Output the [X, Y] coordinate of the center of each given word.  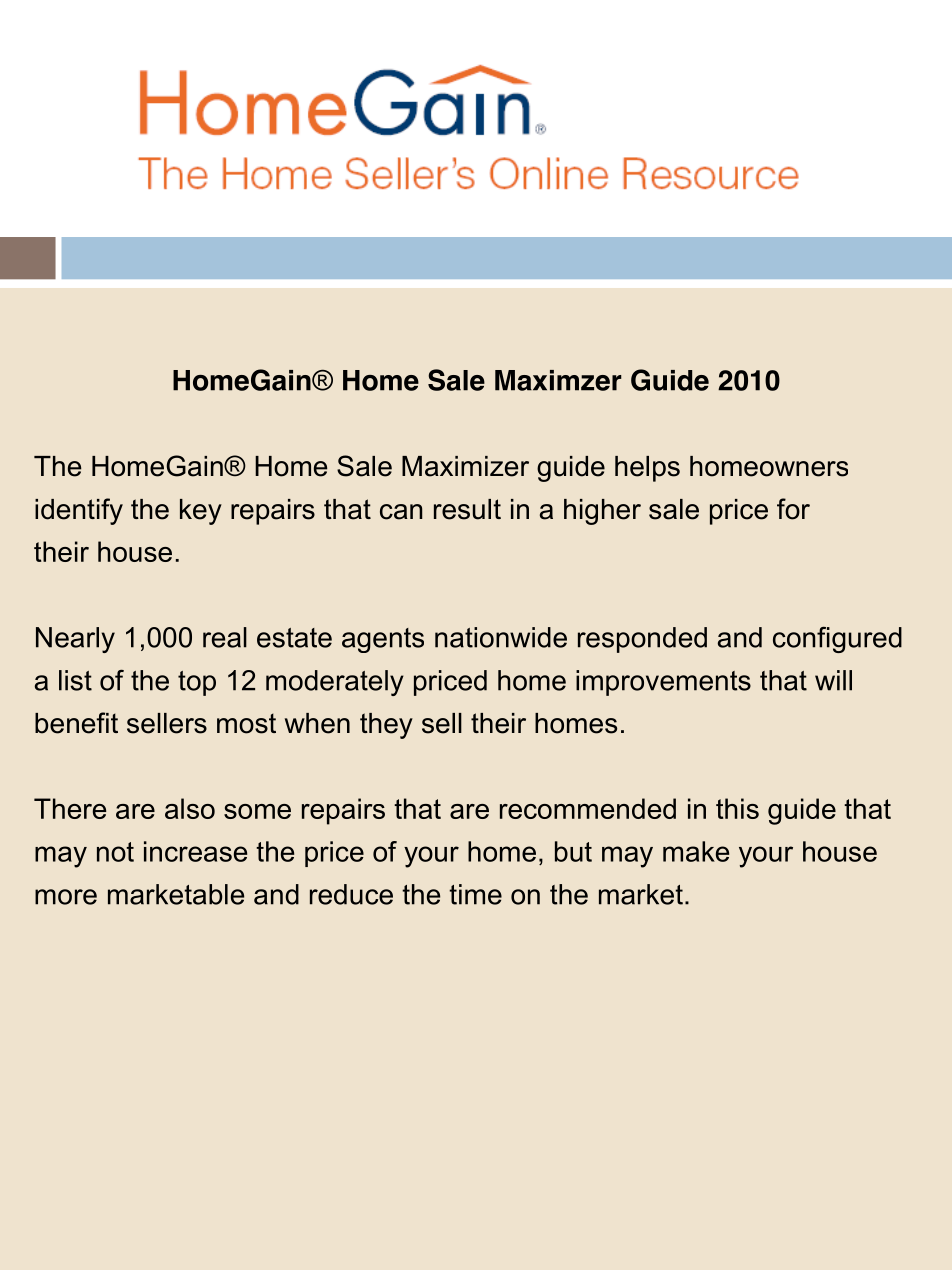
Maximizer [465, 466]
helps [647, 469]
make [696, 851]
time [475, 894]
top [197, 683]
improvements [663, 683]
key [201, 512]
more [66, 897]
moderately [335, 683]
